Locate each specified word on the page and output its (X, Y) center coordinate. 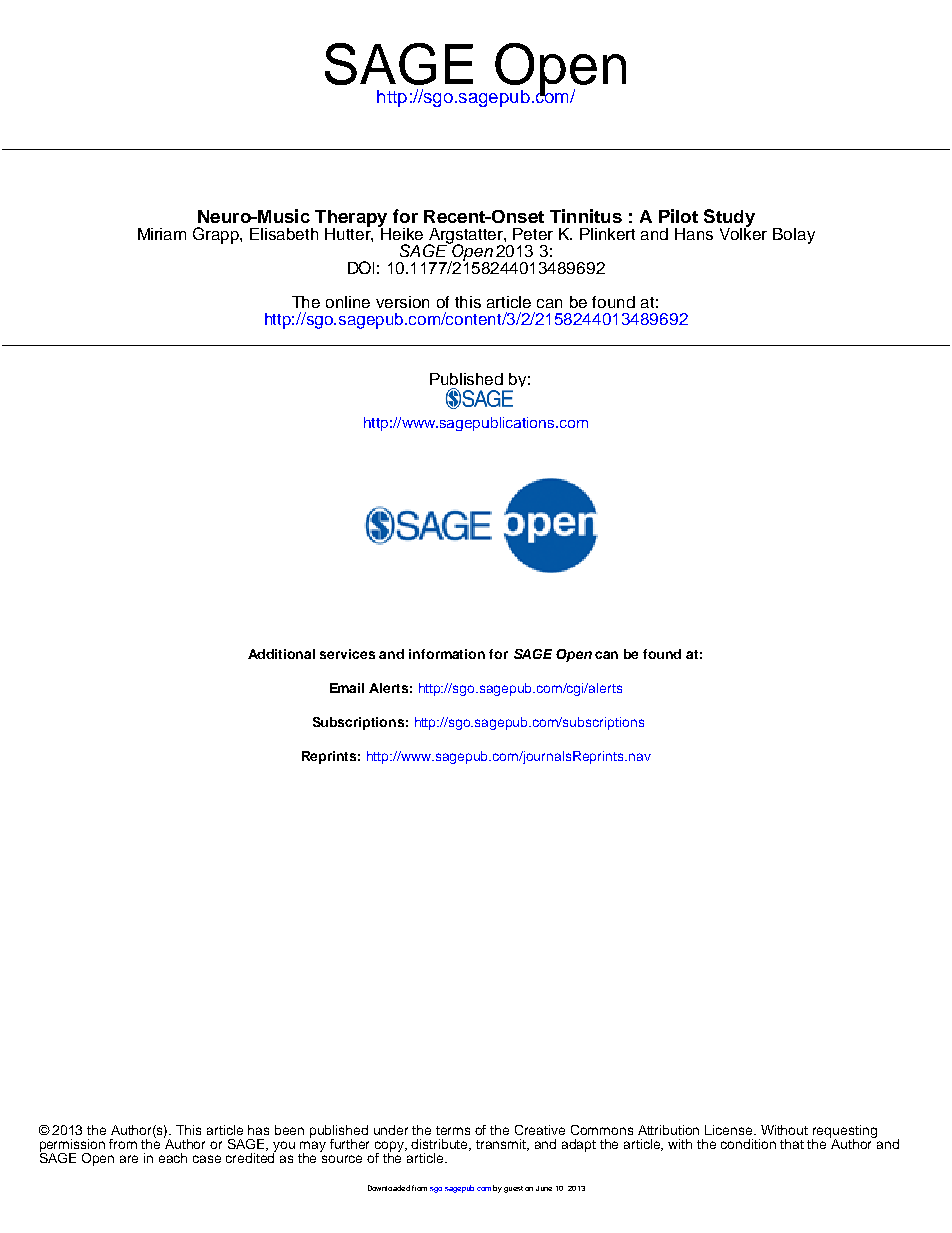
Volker (743, 232)
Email (347, 688)
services (347, 654)
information (447, 654)
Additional (281, 654)
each (173, 1158)
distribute (441, 1145)
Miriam (162, 234)
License (730, 1130)
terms (453, 1130)
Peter (533, 234)
